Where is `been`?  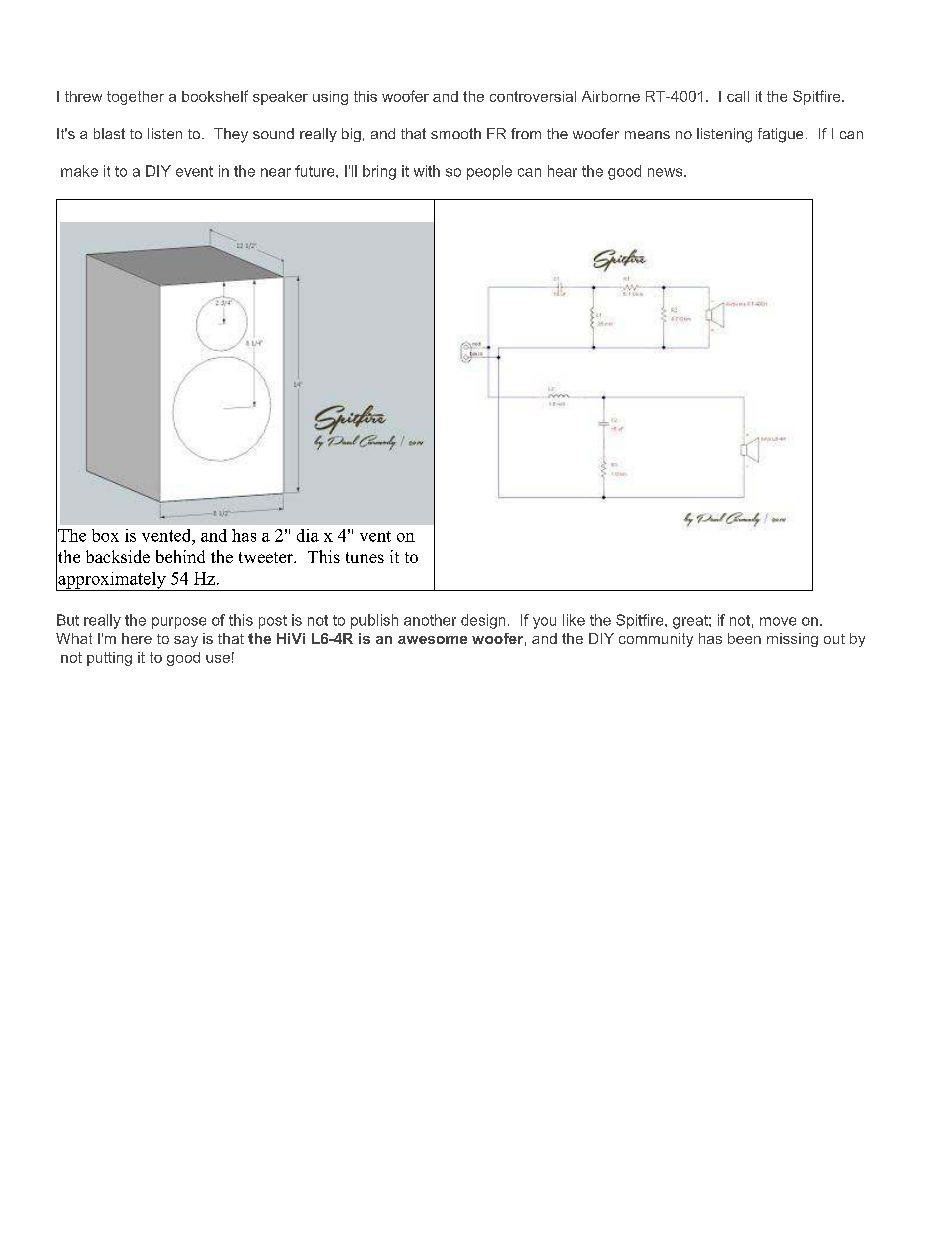
been is located at coordinates (744, 638).
